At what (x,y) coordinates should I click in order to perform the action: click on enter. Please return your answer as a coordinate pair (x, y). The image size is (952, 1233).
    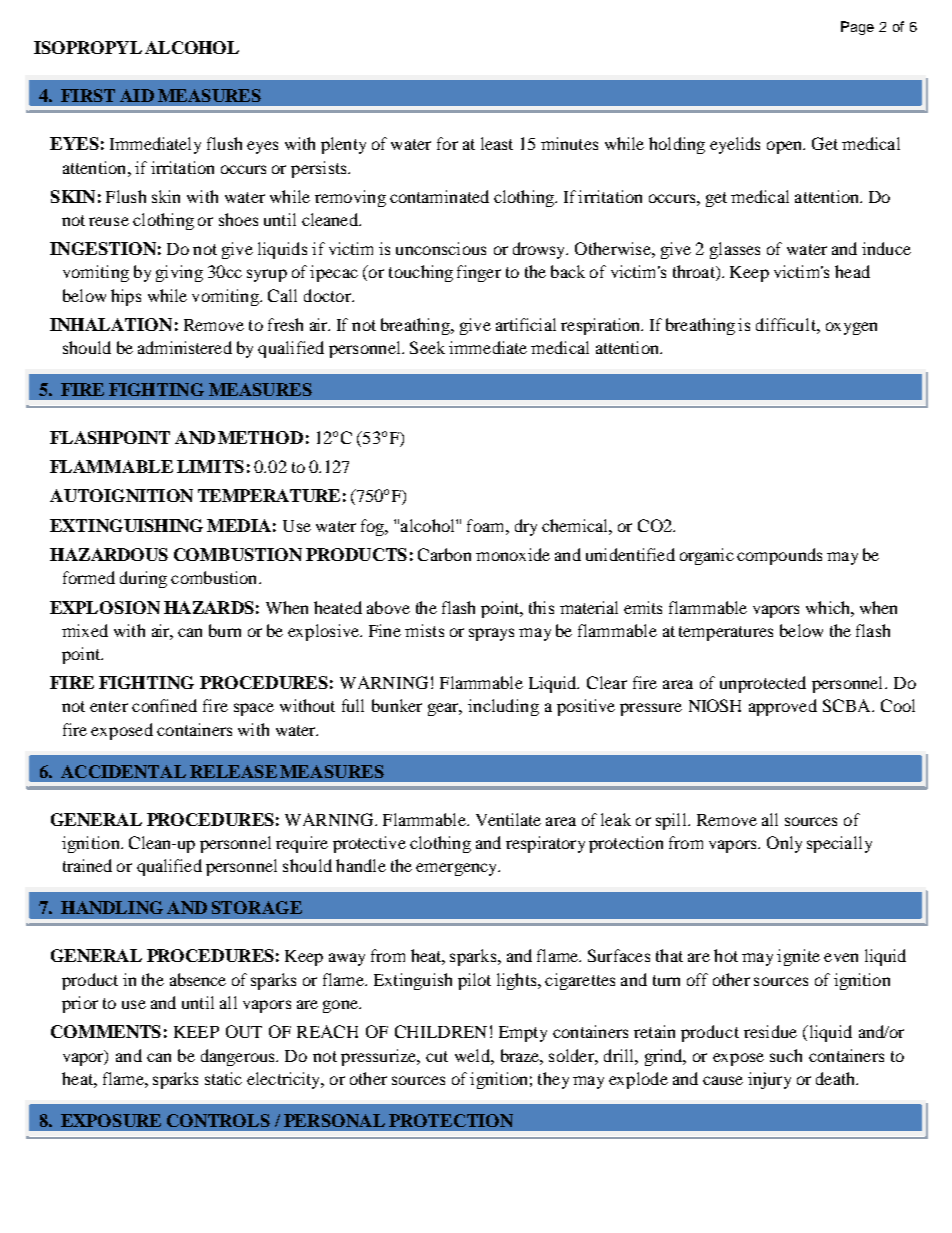
    Looking at the image, I should click on (109, 706).
